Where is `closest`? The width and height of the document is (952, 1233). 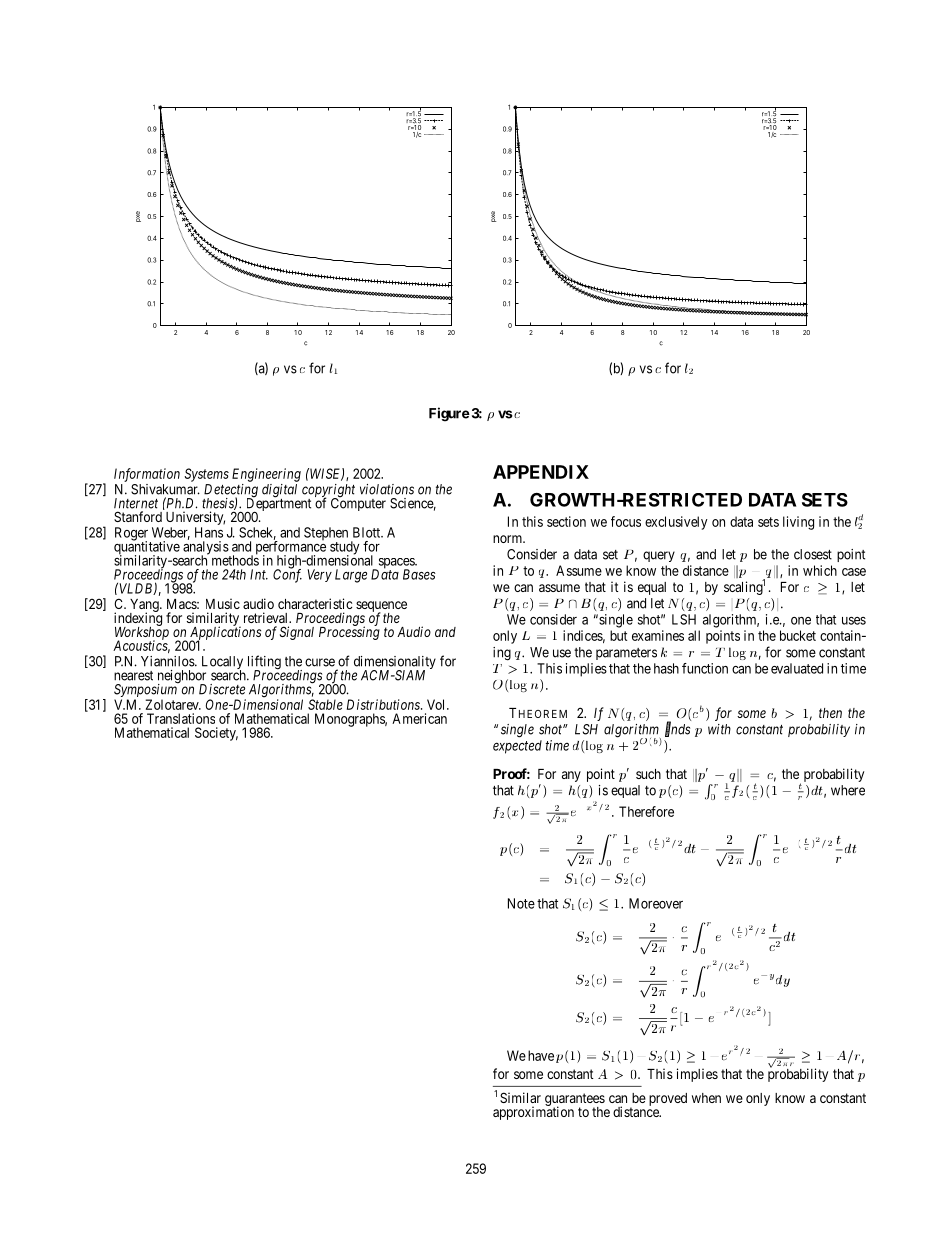
closest is located at coordinates (813, 554).
